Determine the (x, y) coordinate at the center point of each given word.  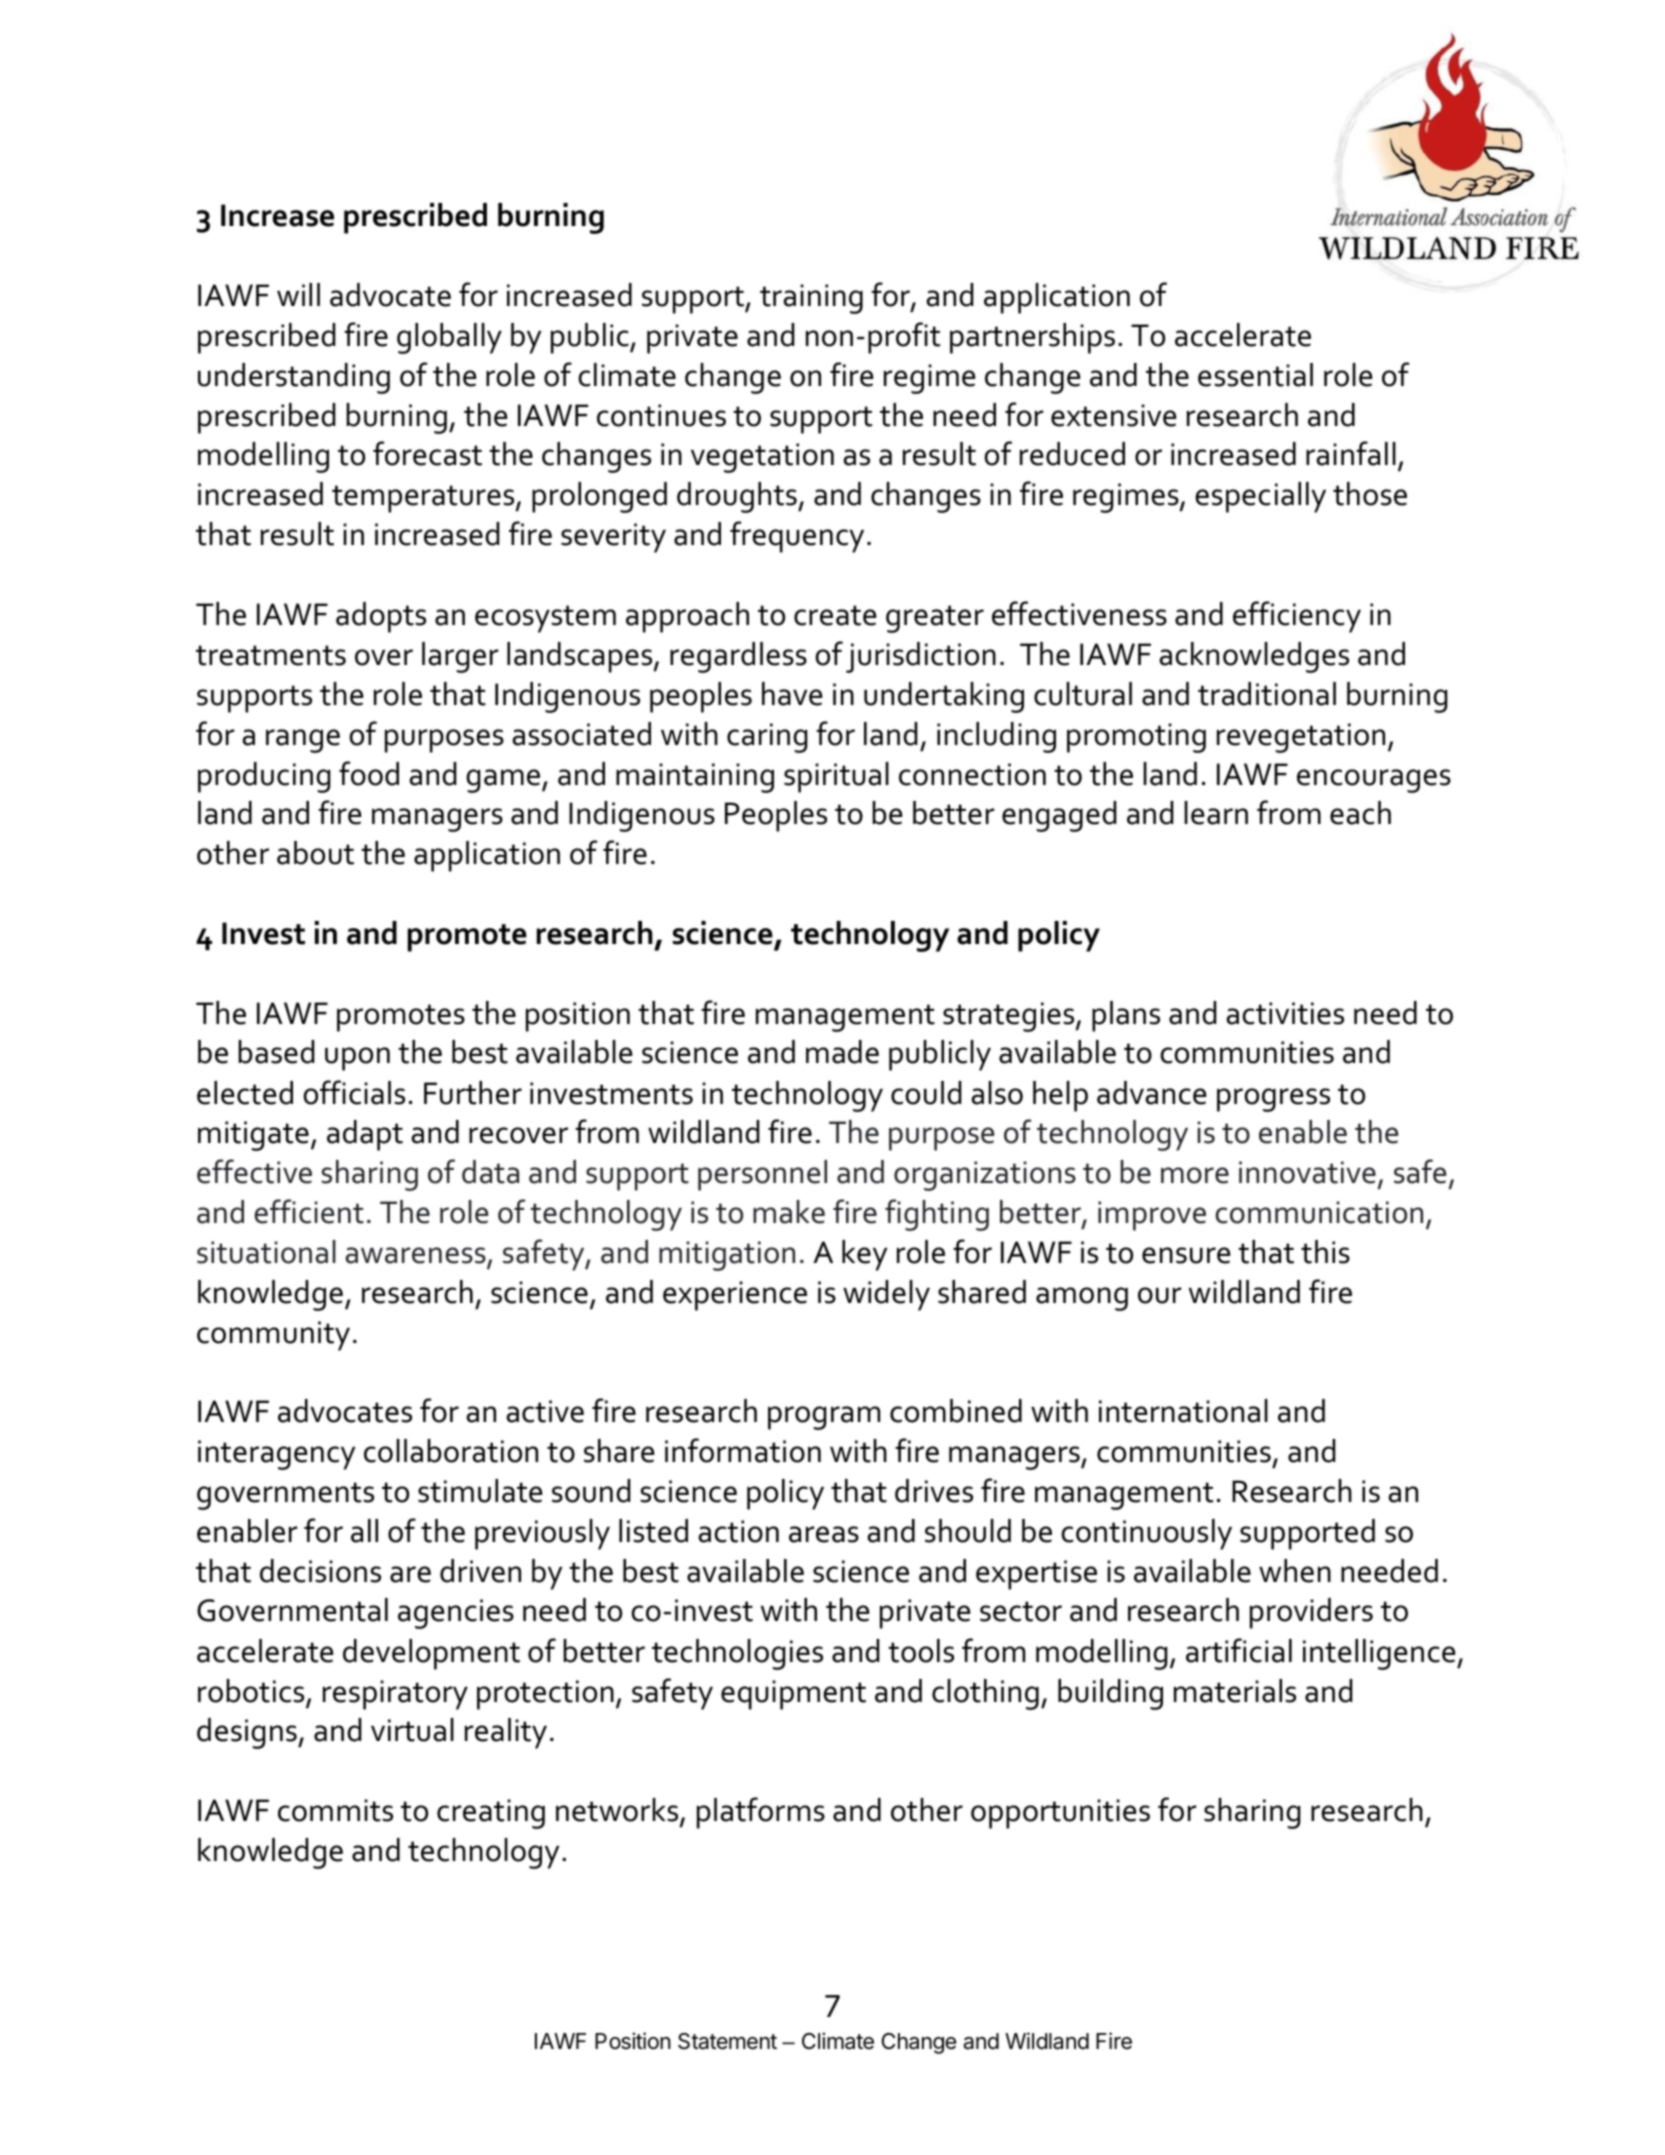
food (369, 773)
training (811, 299)
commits (335, 1810)
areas (824, 1534)
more (1195, 1175)
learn (1216, 813)
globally (449, 338)
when (1295, 1571)
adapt (365, 1135)
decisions (320, 1571)
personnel (762, 1175)
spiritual (836, 777)
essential (1255, 375)
